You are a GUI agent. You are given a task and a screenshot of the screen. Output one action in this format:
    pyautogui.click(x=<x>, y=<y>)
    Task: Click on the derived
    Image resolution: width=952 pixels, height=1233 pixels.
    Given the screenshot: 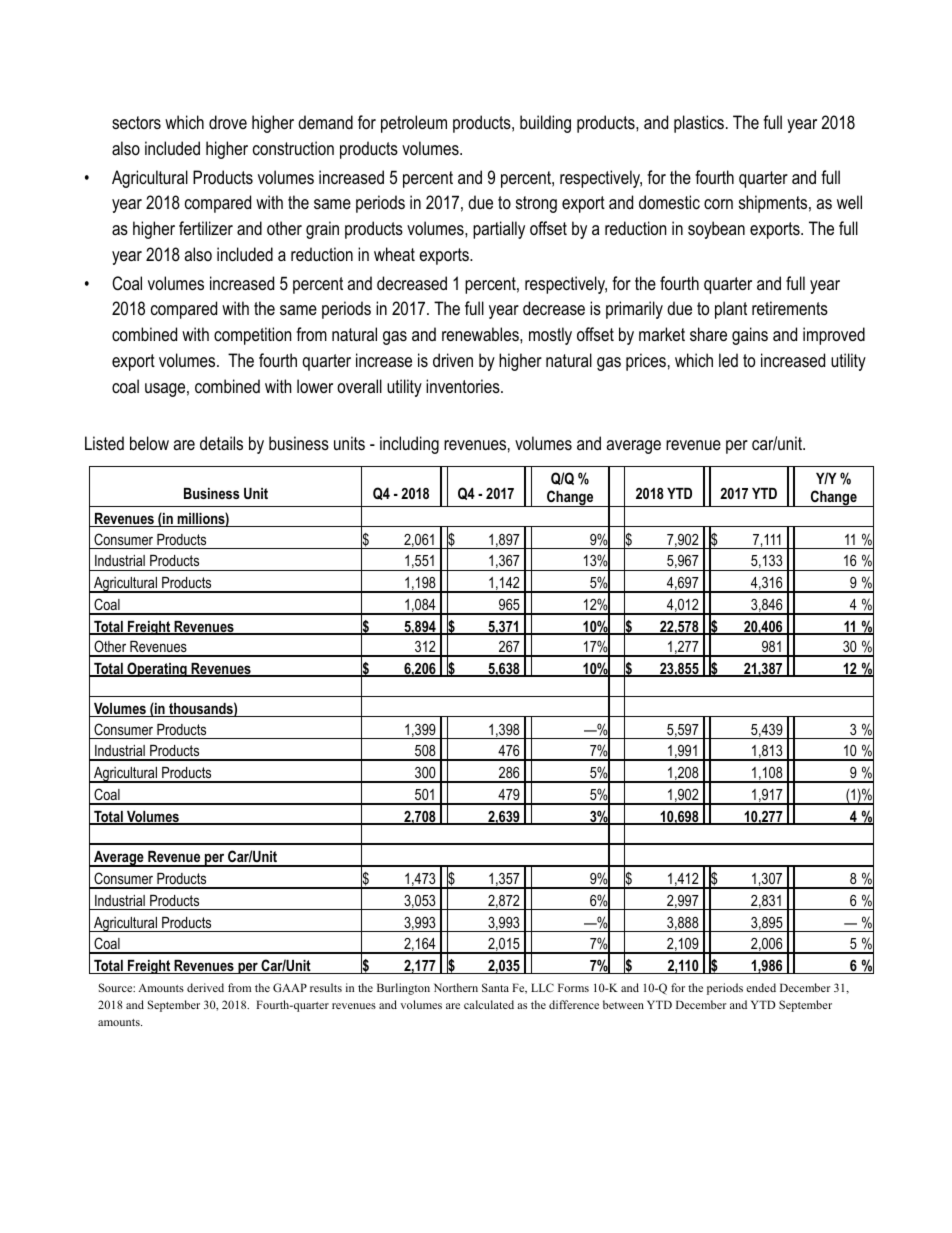 What is the action you would take?
    pyautogui.click(x=205, y=987)
